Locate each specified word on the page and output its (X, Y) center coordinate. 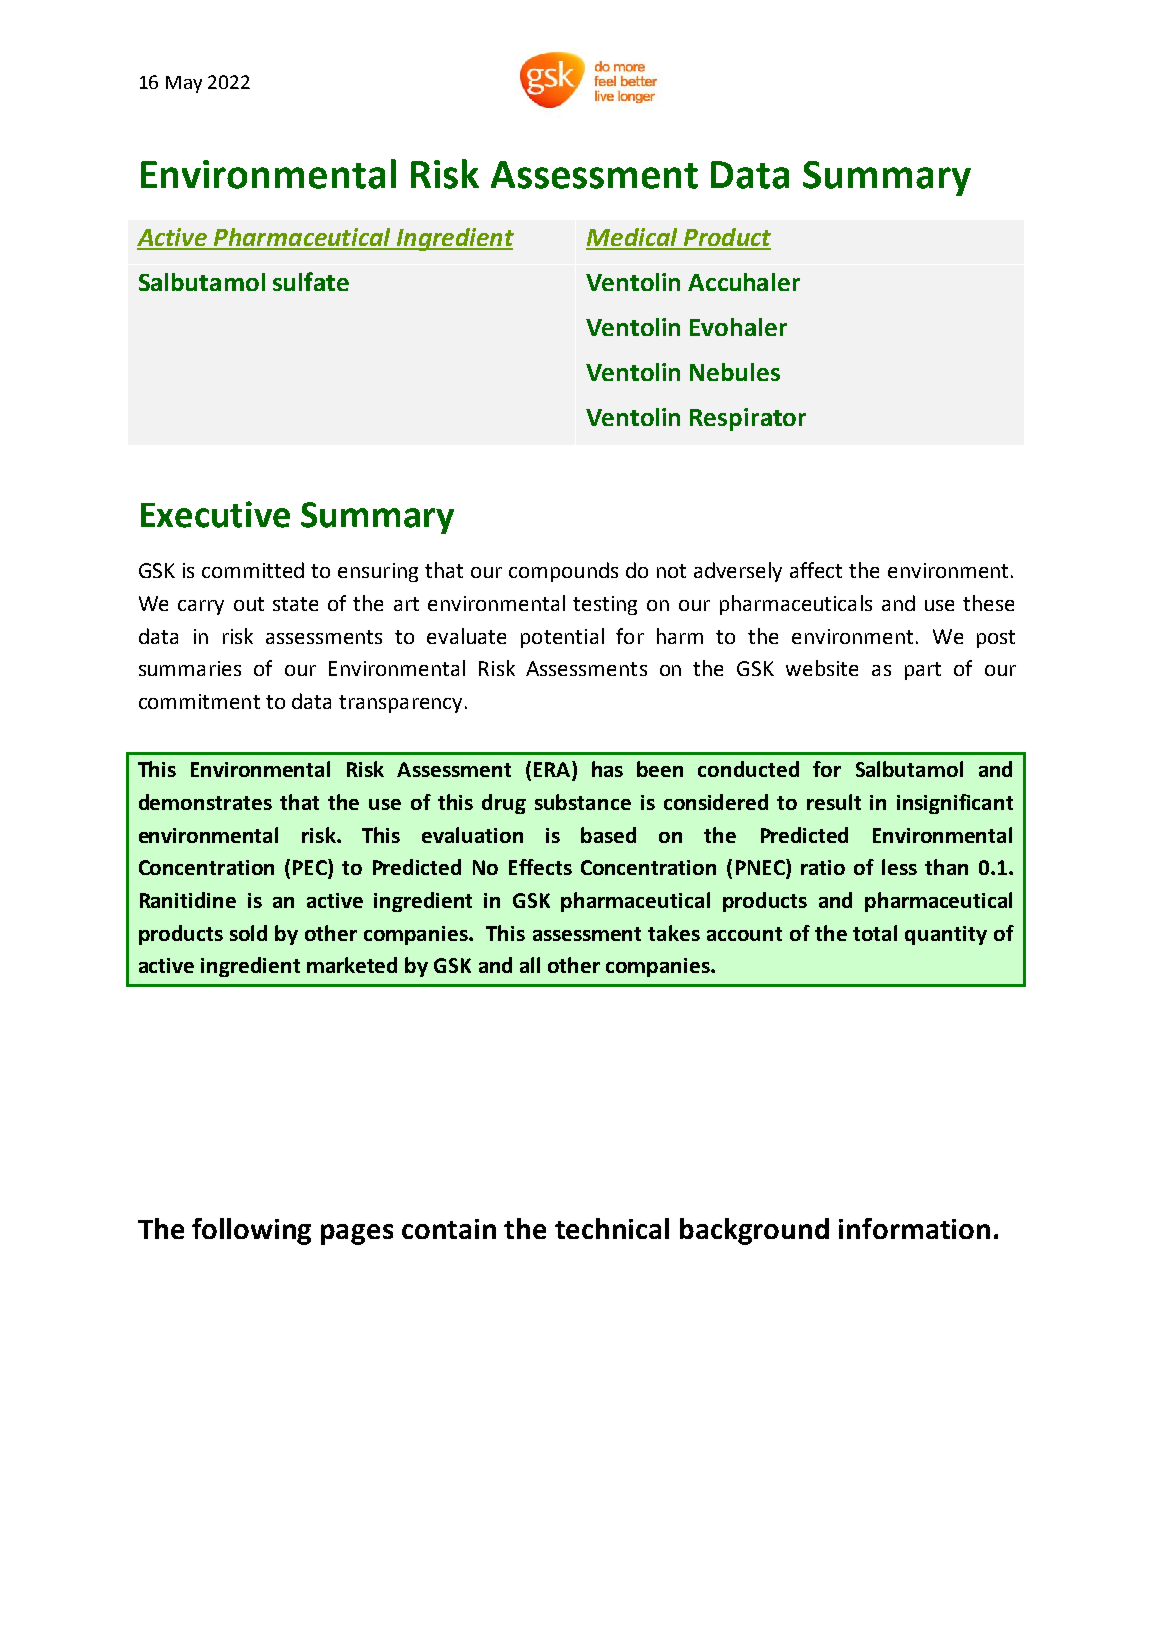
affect (816, 570)
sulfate (311, 281)
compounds (563, 572)
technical (612, 1228)
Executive (215, 514)
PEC (311, 868)
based (608, 835)
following (251, 1231)
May (184, 84)
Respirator (748, 419)
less (899, 867)
